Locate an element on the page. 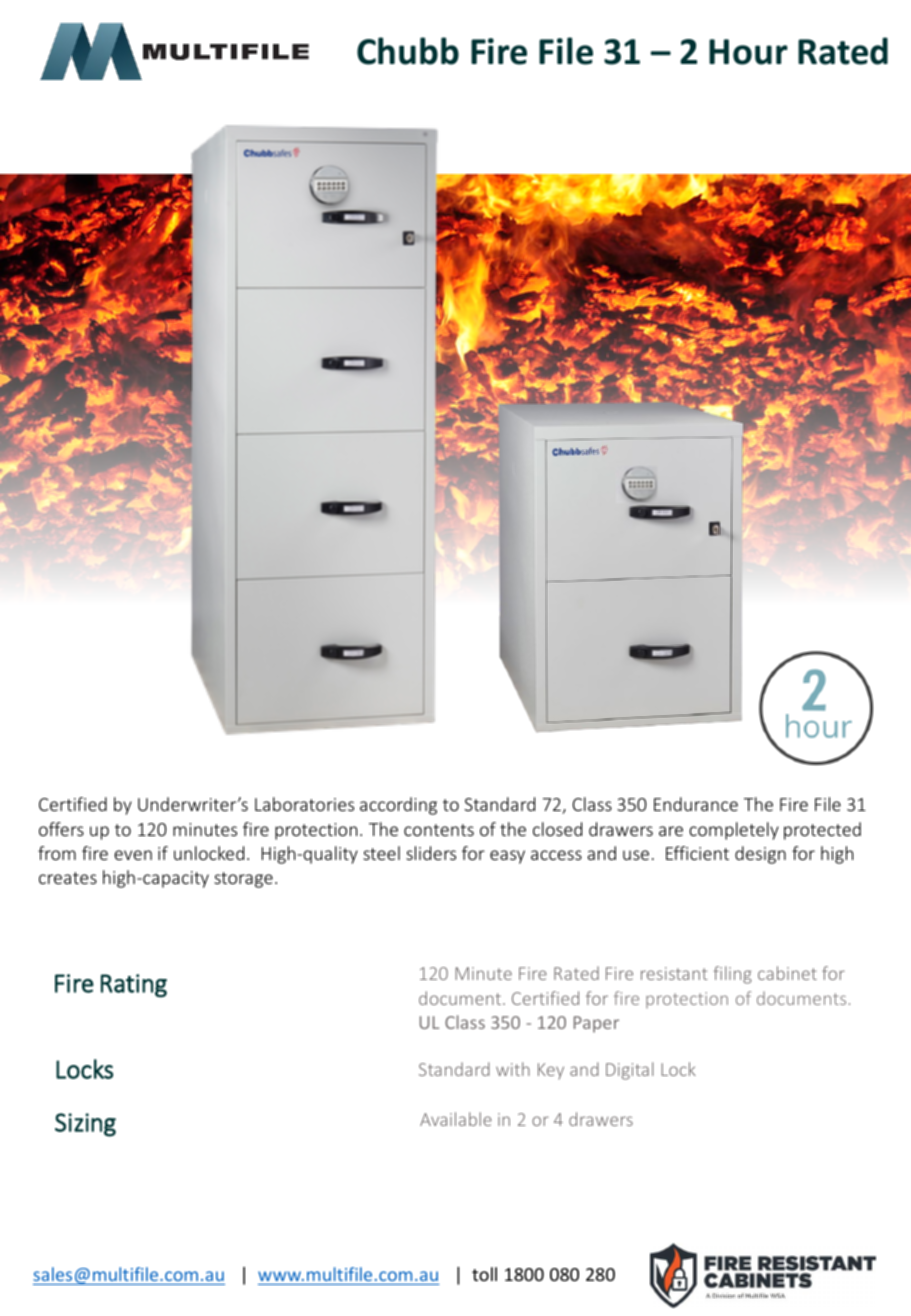  Endurance is located at coordinates (696, 804).
